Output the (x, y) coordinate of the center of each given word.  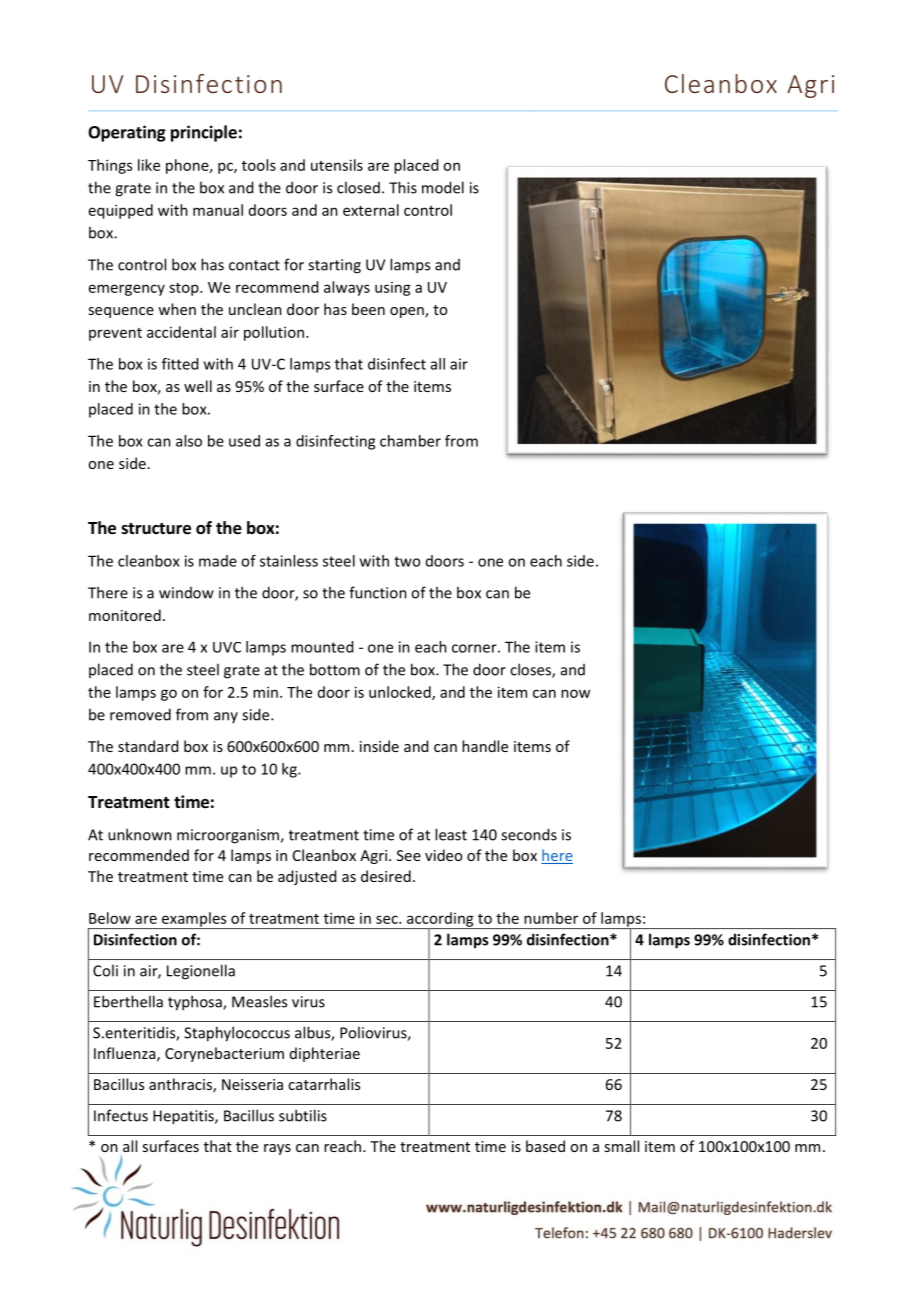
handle (485, 746)
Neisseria (252, 1084)
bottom (335, 669)
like (149, 165)
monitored (125, 615)
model (443, 187)
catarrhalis (324, 1084)
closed (358, 187)
